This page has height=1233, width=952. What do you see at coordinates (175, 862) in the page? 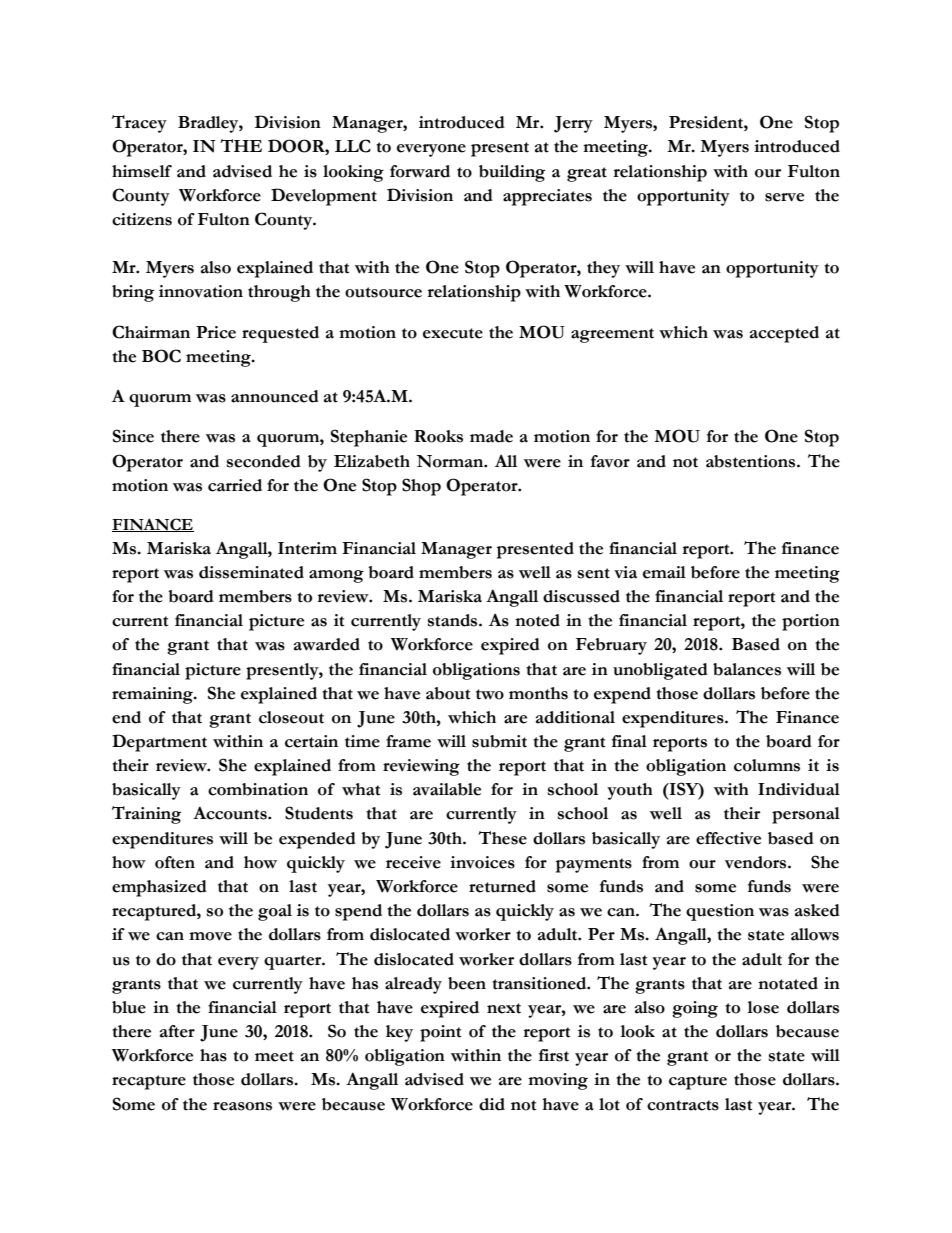
I see `often` at bounding box center [175, 862].
